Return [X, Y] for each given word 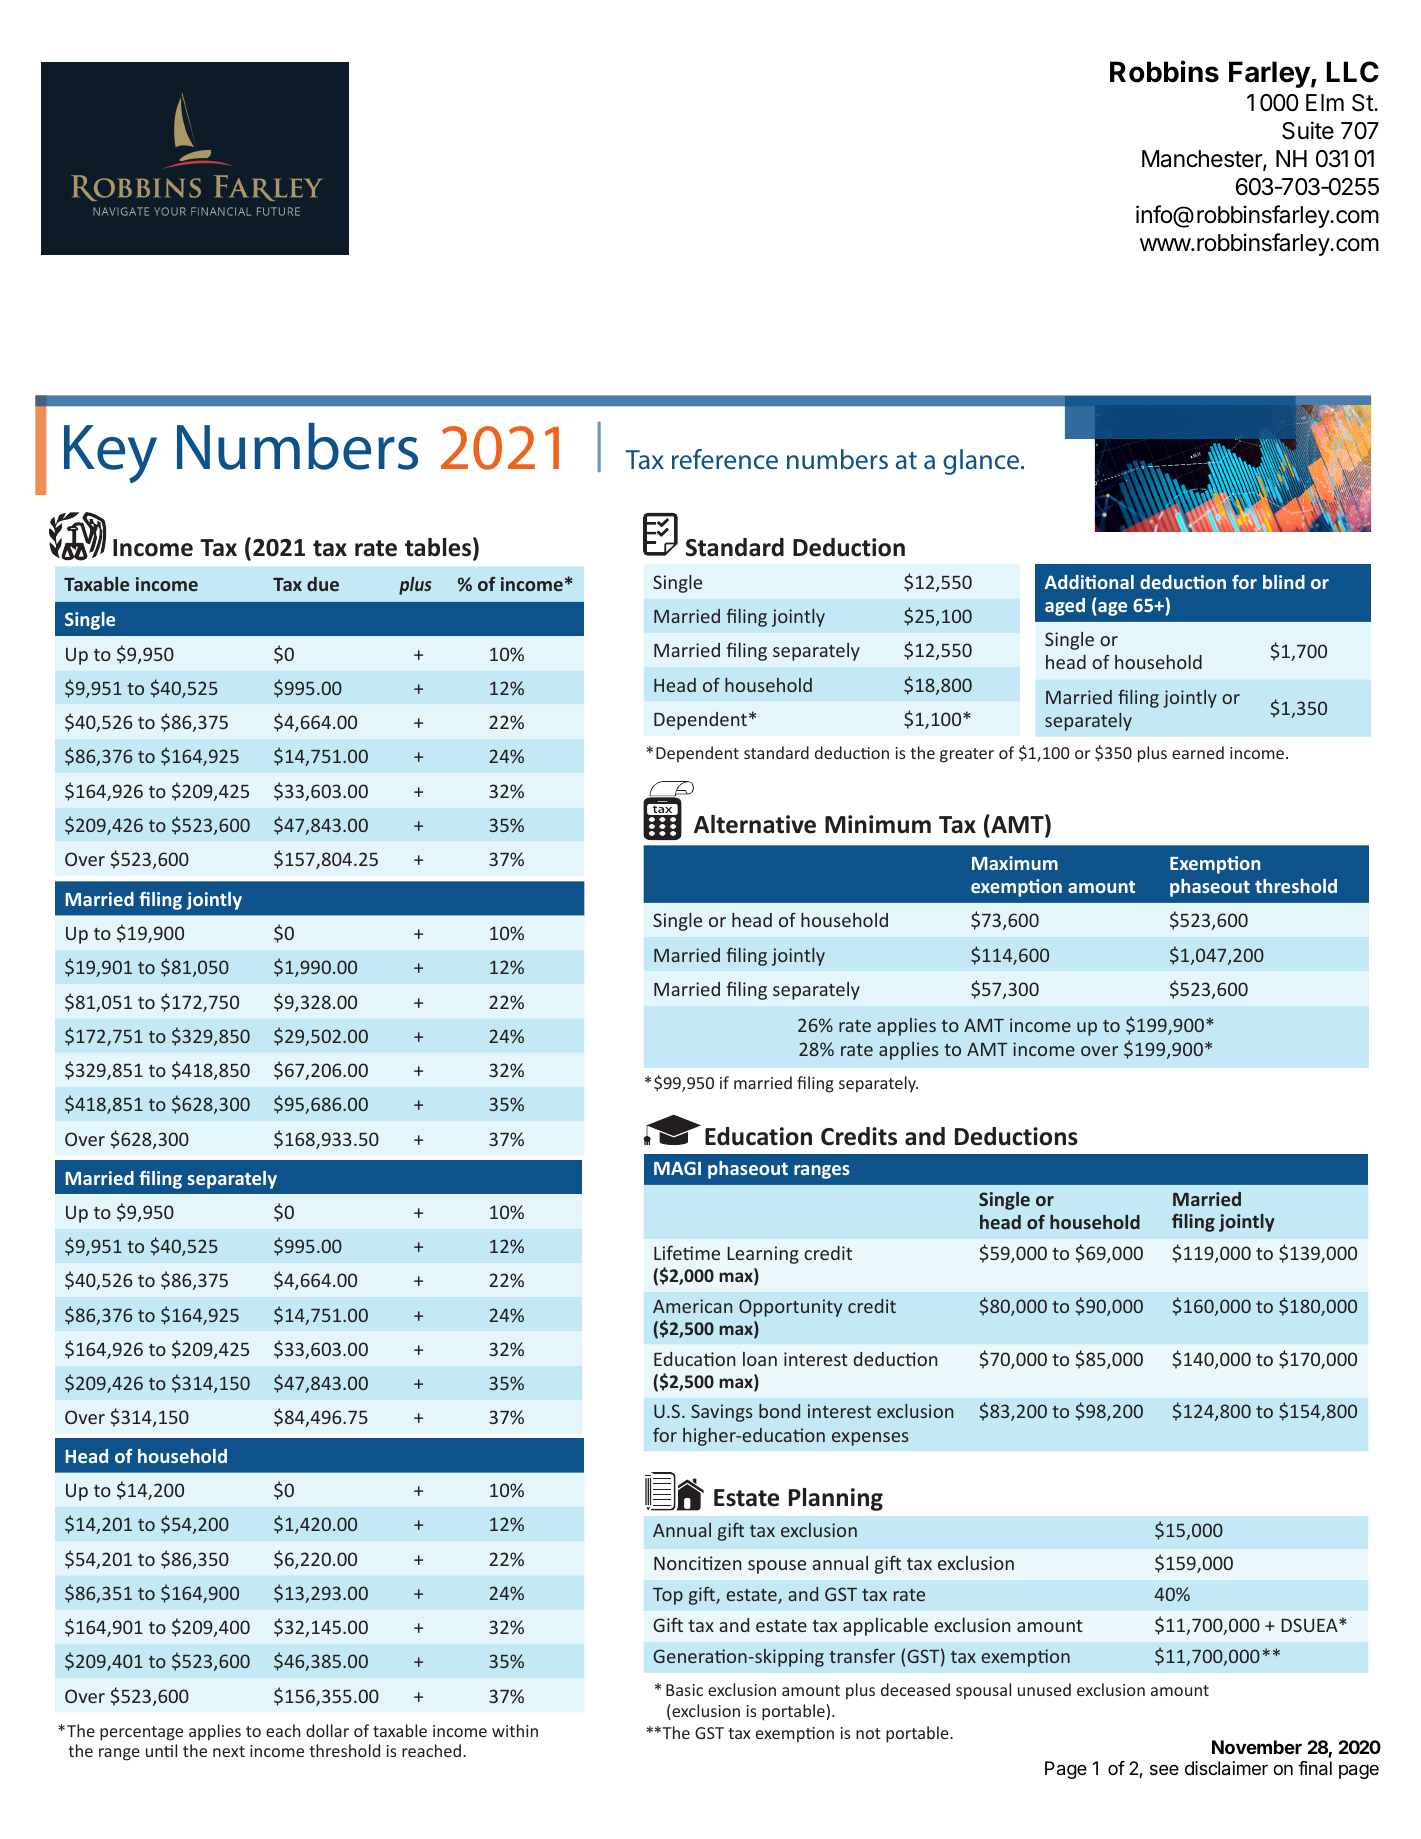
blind [1284, 582]
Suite [1308, 130]
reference [725, 459]
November [1257, 1747]
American [692, 1306]
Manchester [1203, 160]
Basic [684, 1690]
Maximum [1015, 863]
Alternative [755, 824]
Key [110, 454]
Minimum [878, 824]
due [323, 584]
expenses [870, 1439]
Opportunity [790, 1308]
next [229, 1751]
